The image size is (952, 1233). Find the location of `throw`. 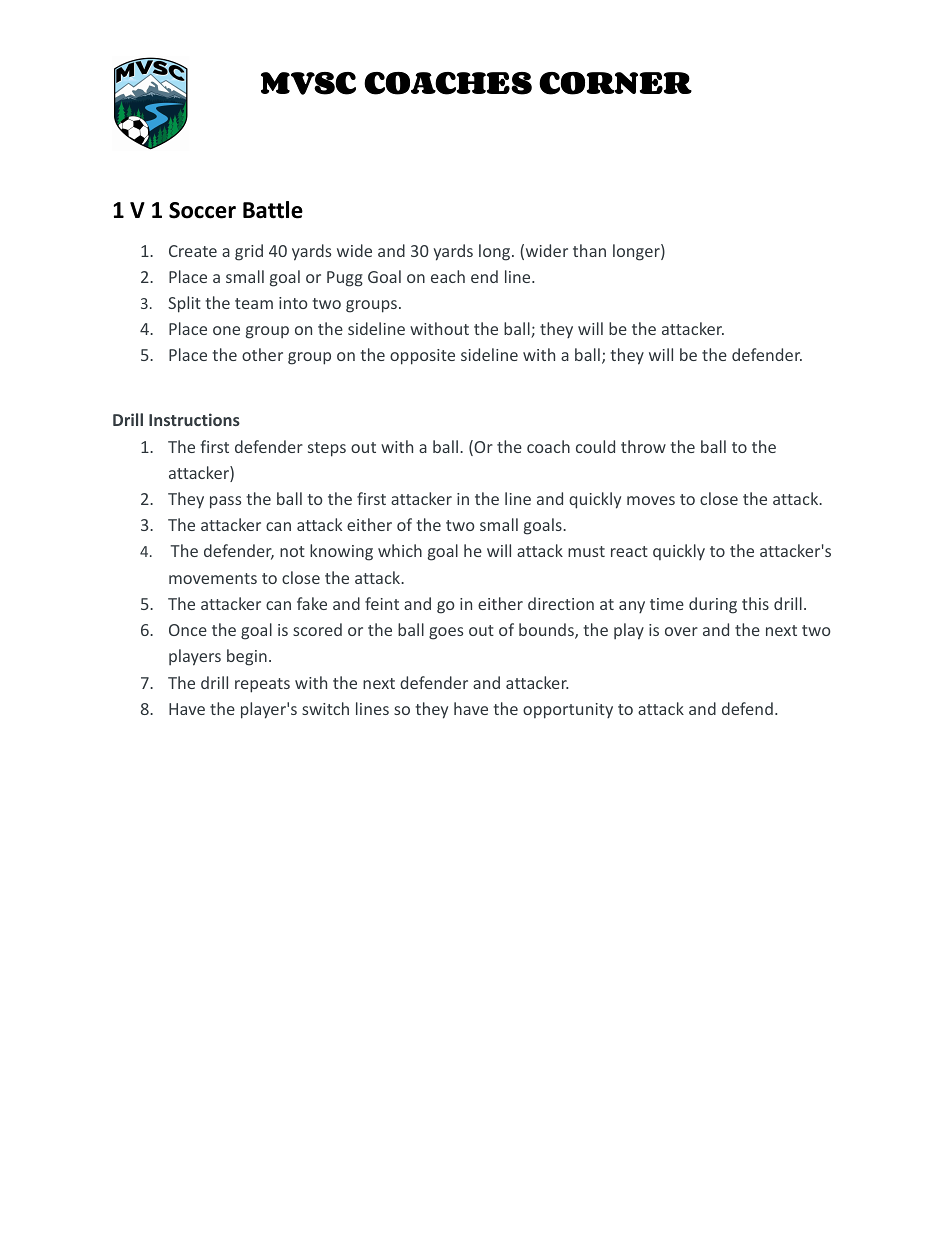

throw is located at coordinates (643, 446).
